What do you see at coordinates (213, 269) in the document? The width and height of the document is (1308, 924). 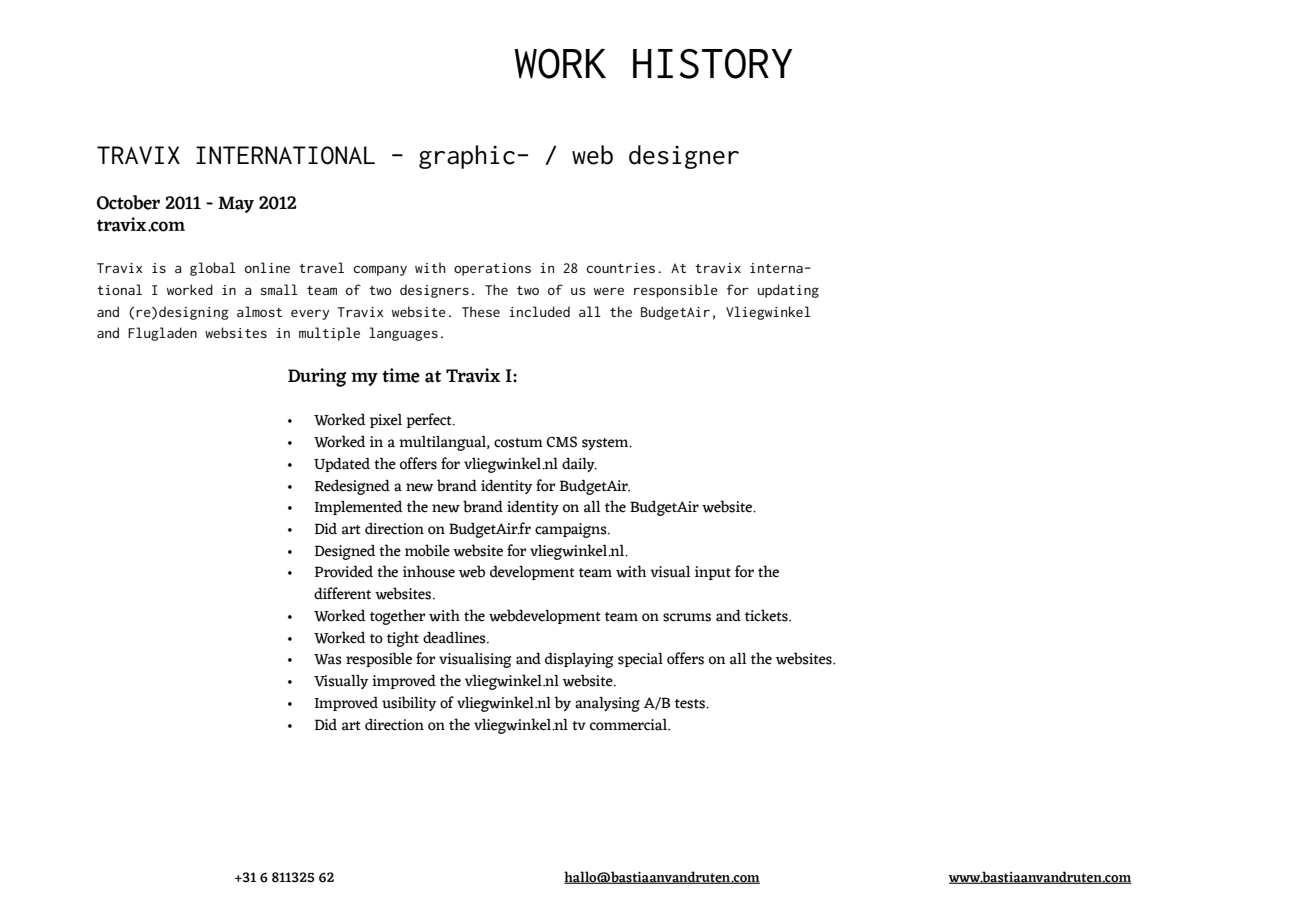 I see `global` at bounding box center [213, 269].
